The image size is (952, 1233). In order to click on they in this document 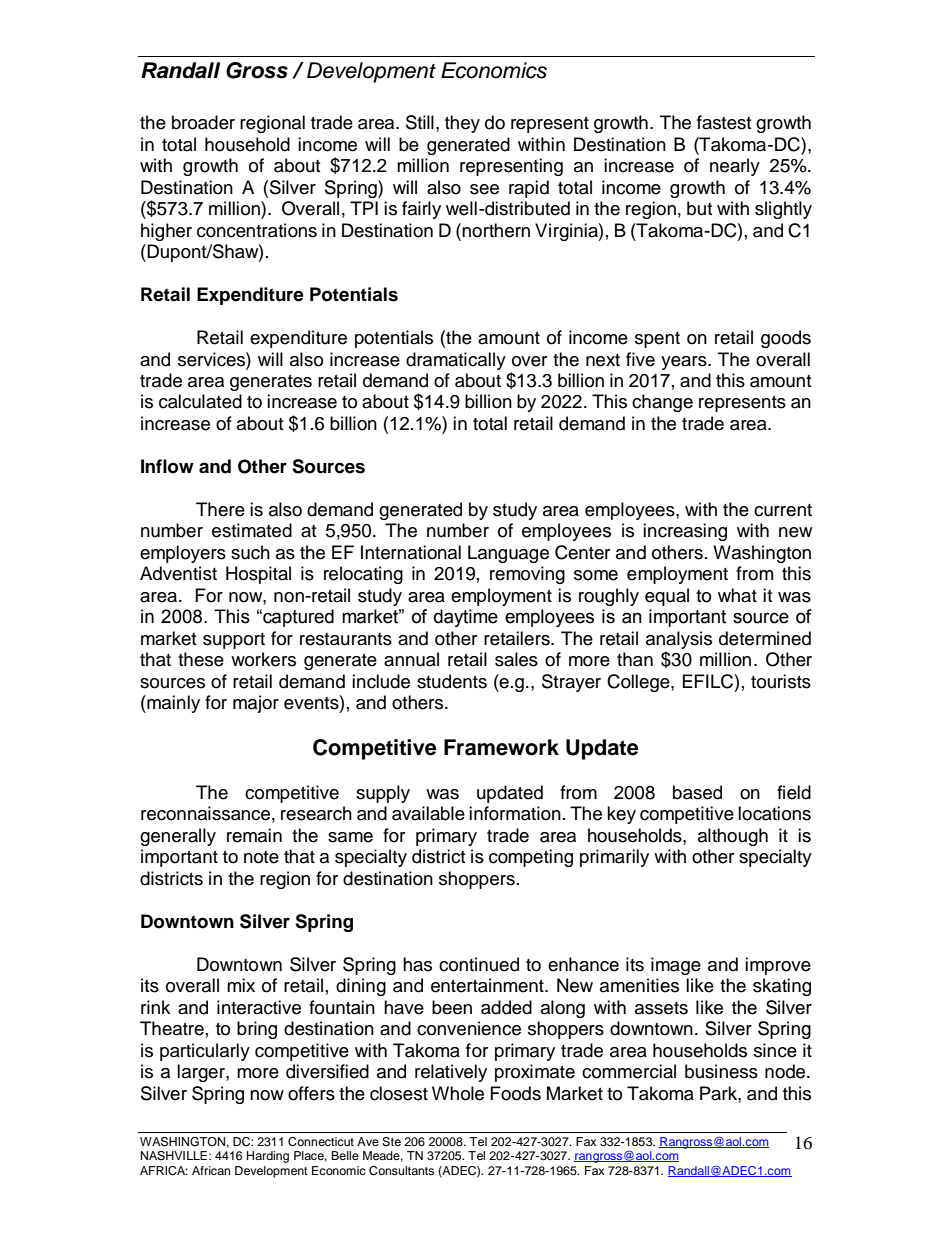, I will do `click(462, 124)`.
